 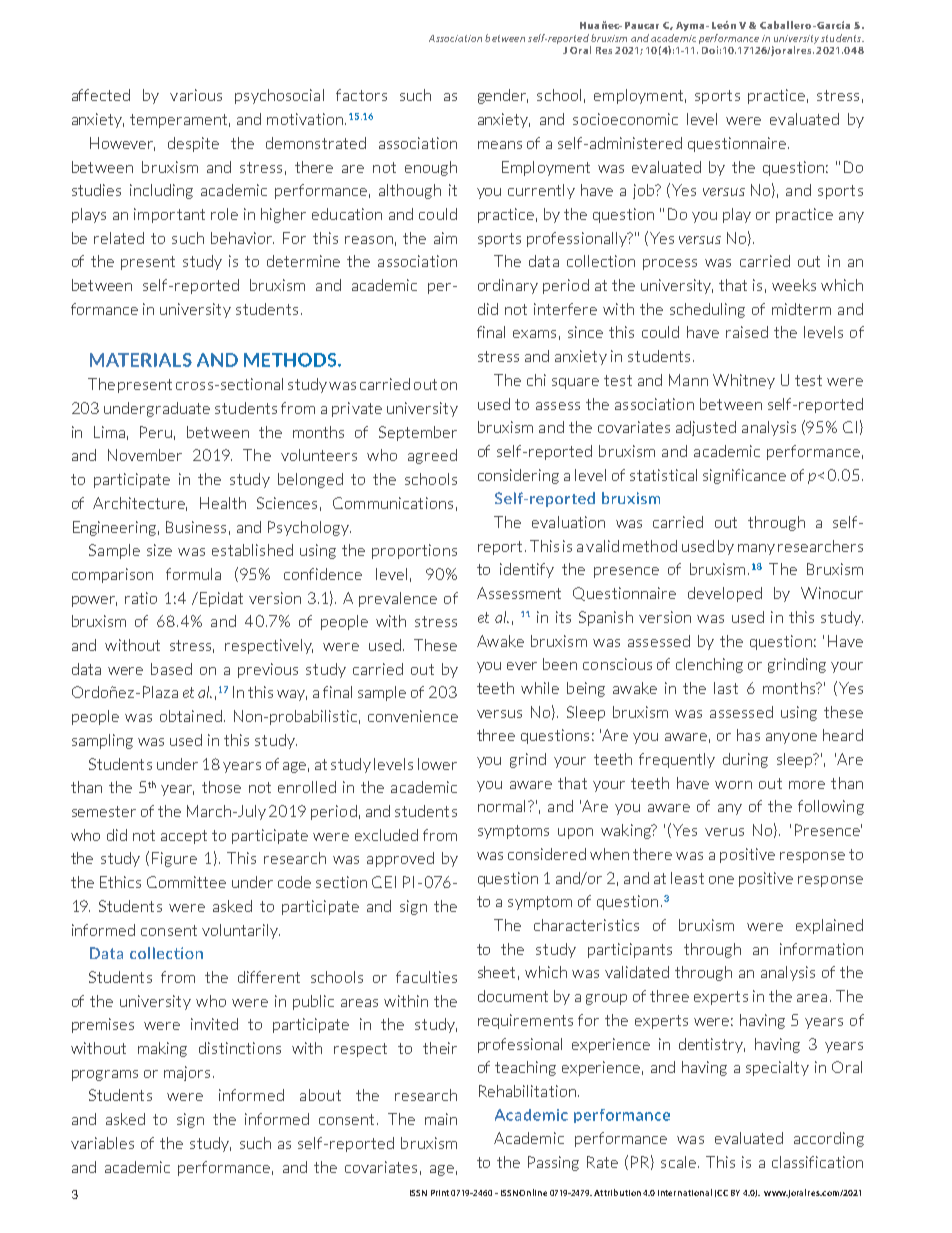 What do you see at coordinates (500, 145) in the screenshot?
I see `means` at bounding box center [500, 145].
